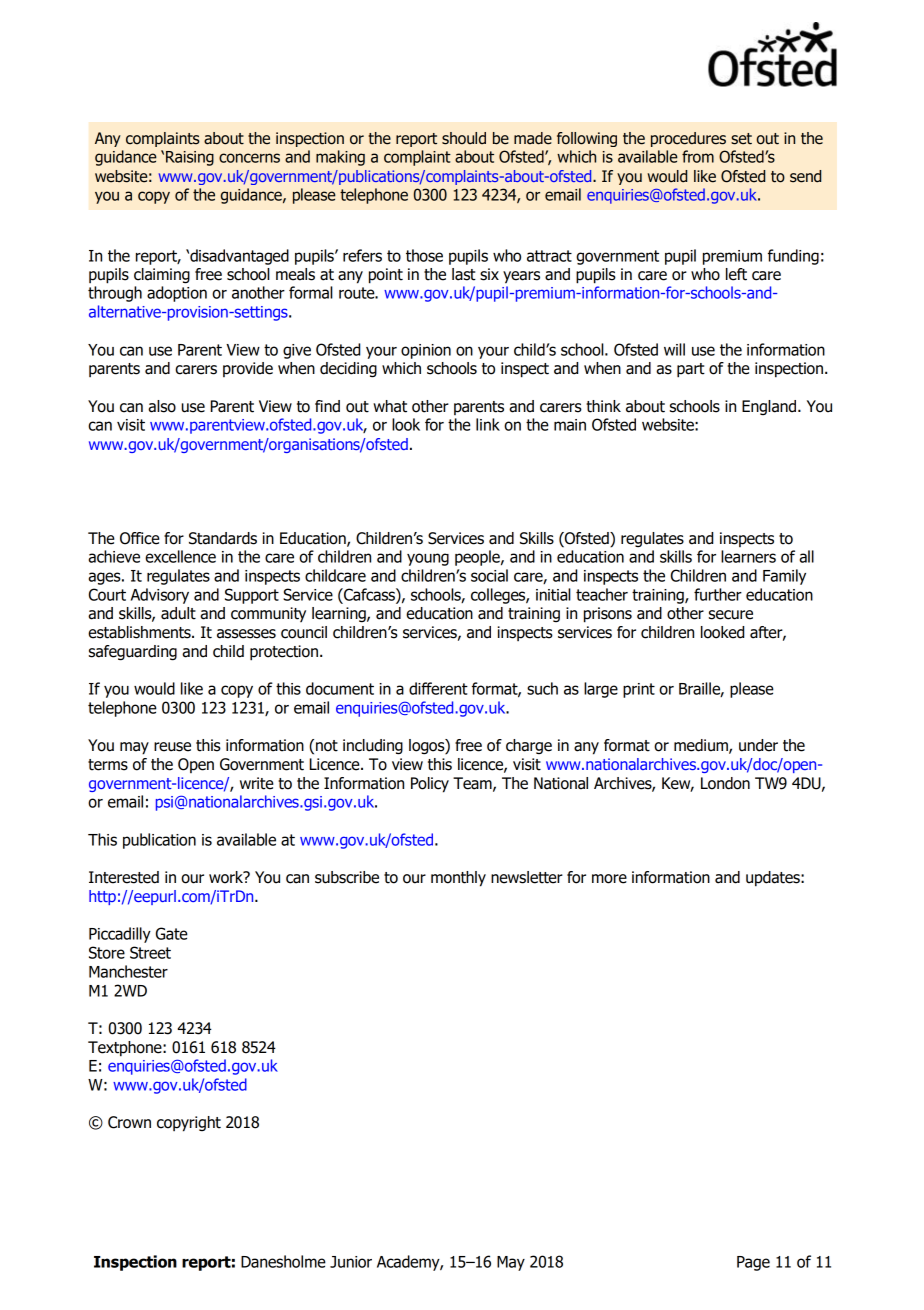  Describe the element at coordinates (129, 1122) in the page. I see `Crown` at that location.
